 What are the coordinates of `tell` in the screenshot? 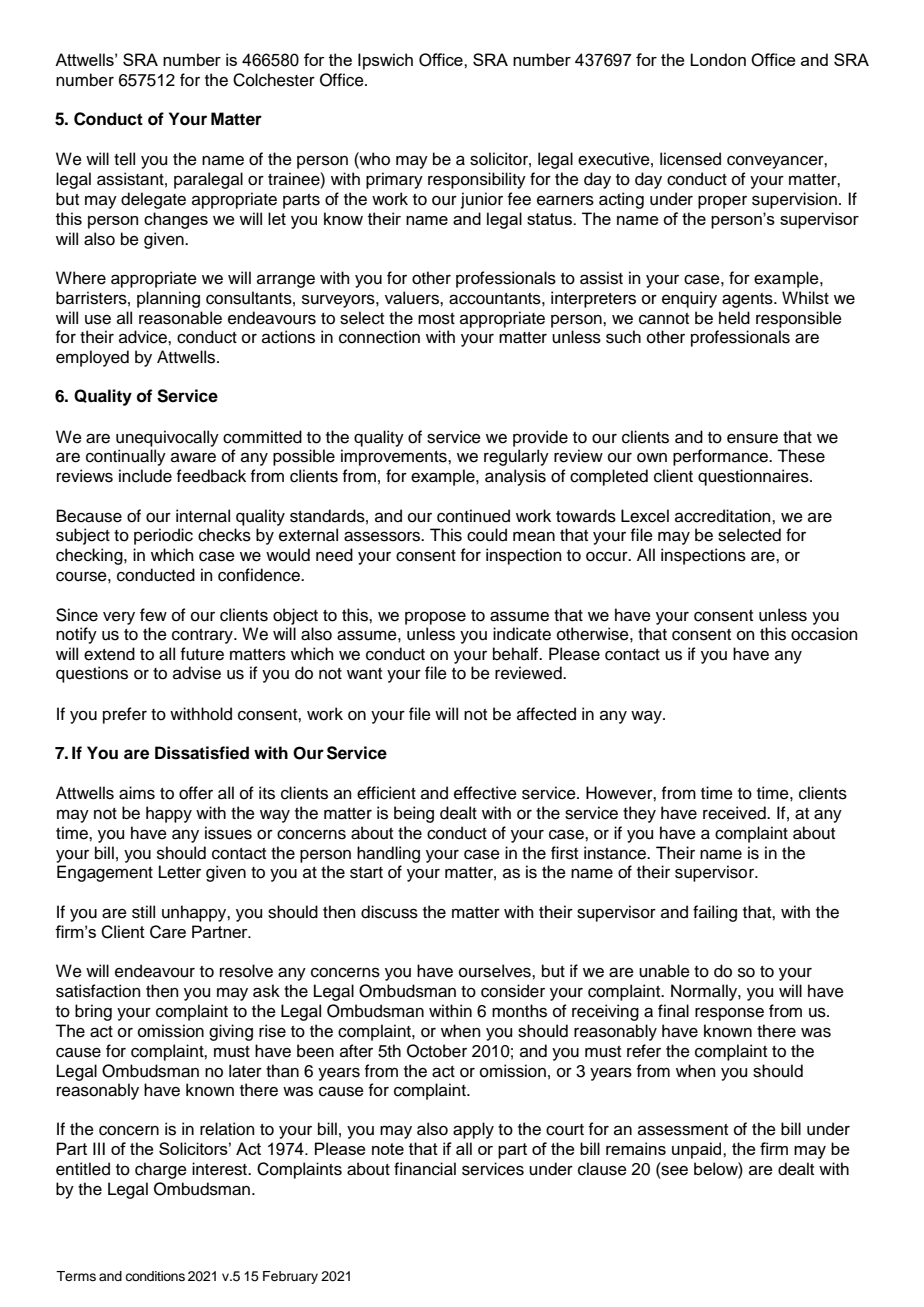 It's located at (124, 159).
